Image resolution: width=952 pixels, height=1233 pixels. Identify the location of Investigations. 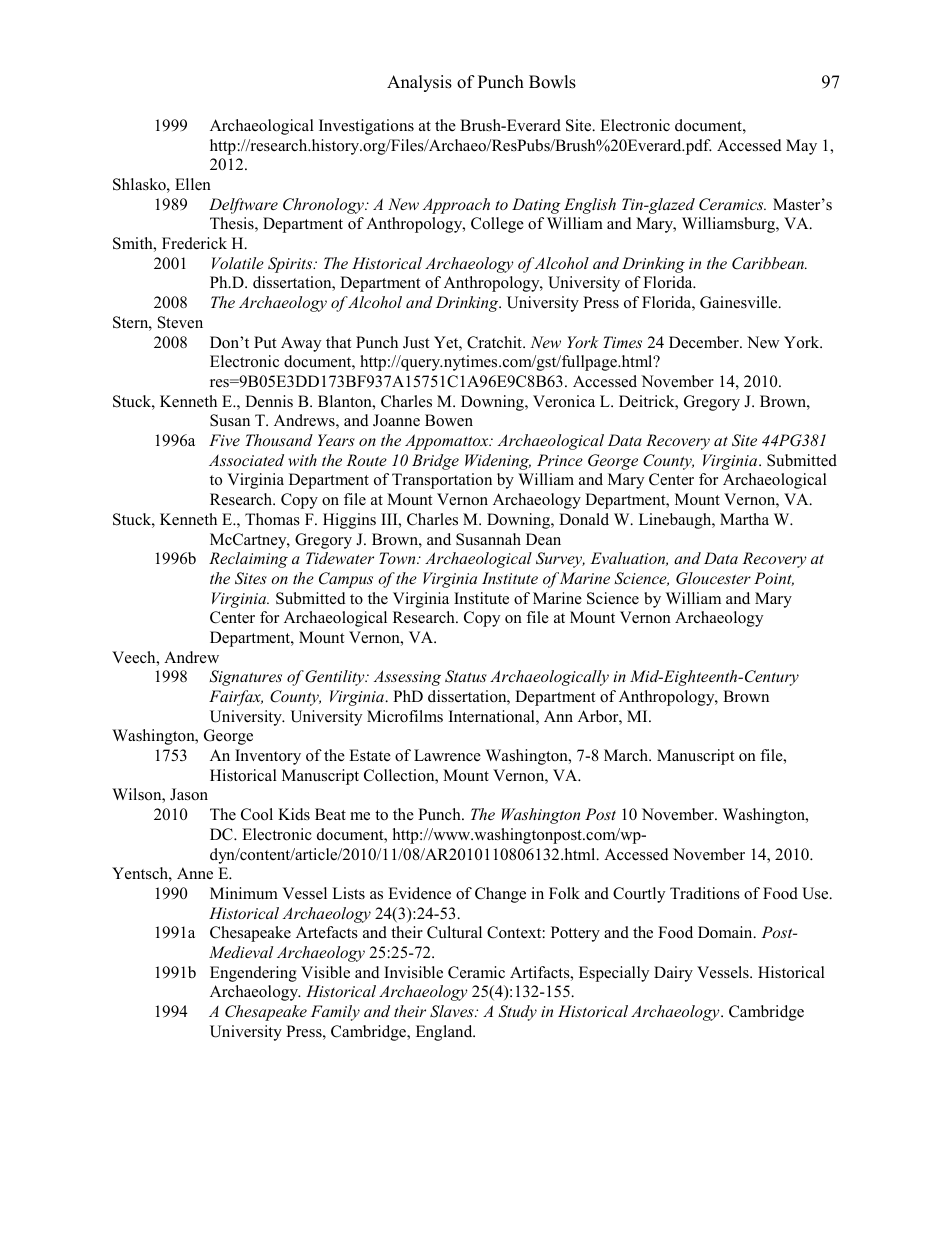
(366, 127).
